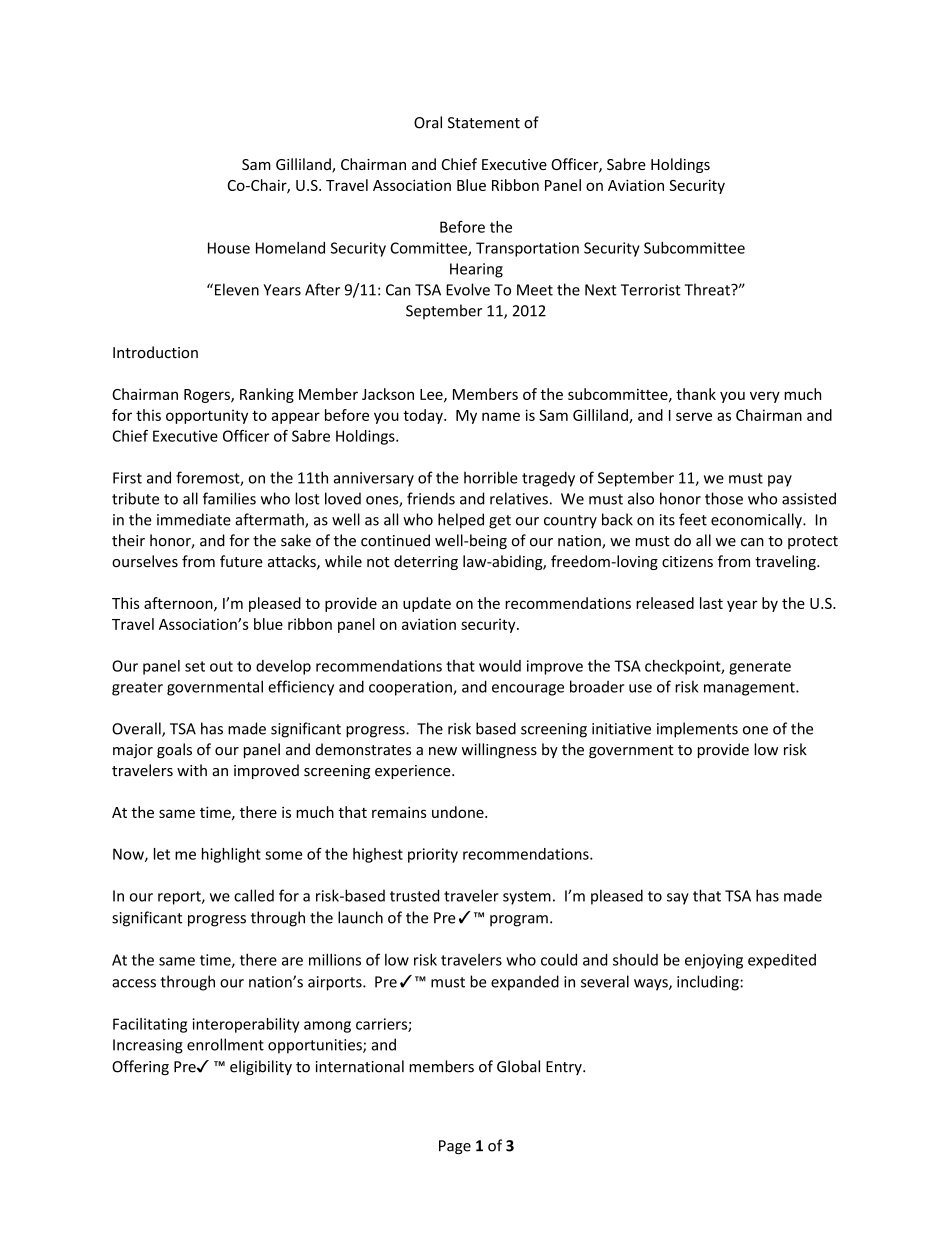 The width and height of the page is (952, 1233). I want to click on Statement, so click(484, 123).
